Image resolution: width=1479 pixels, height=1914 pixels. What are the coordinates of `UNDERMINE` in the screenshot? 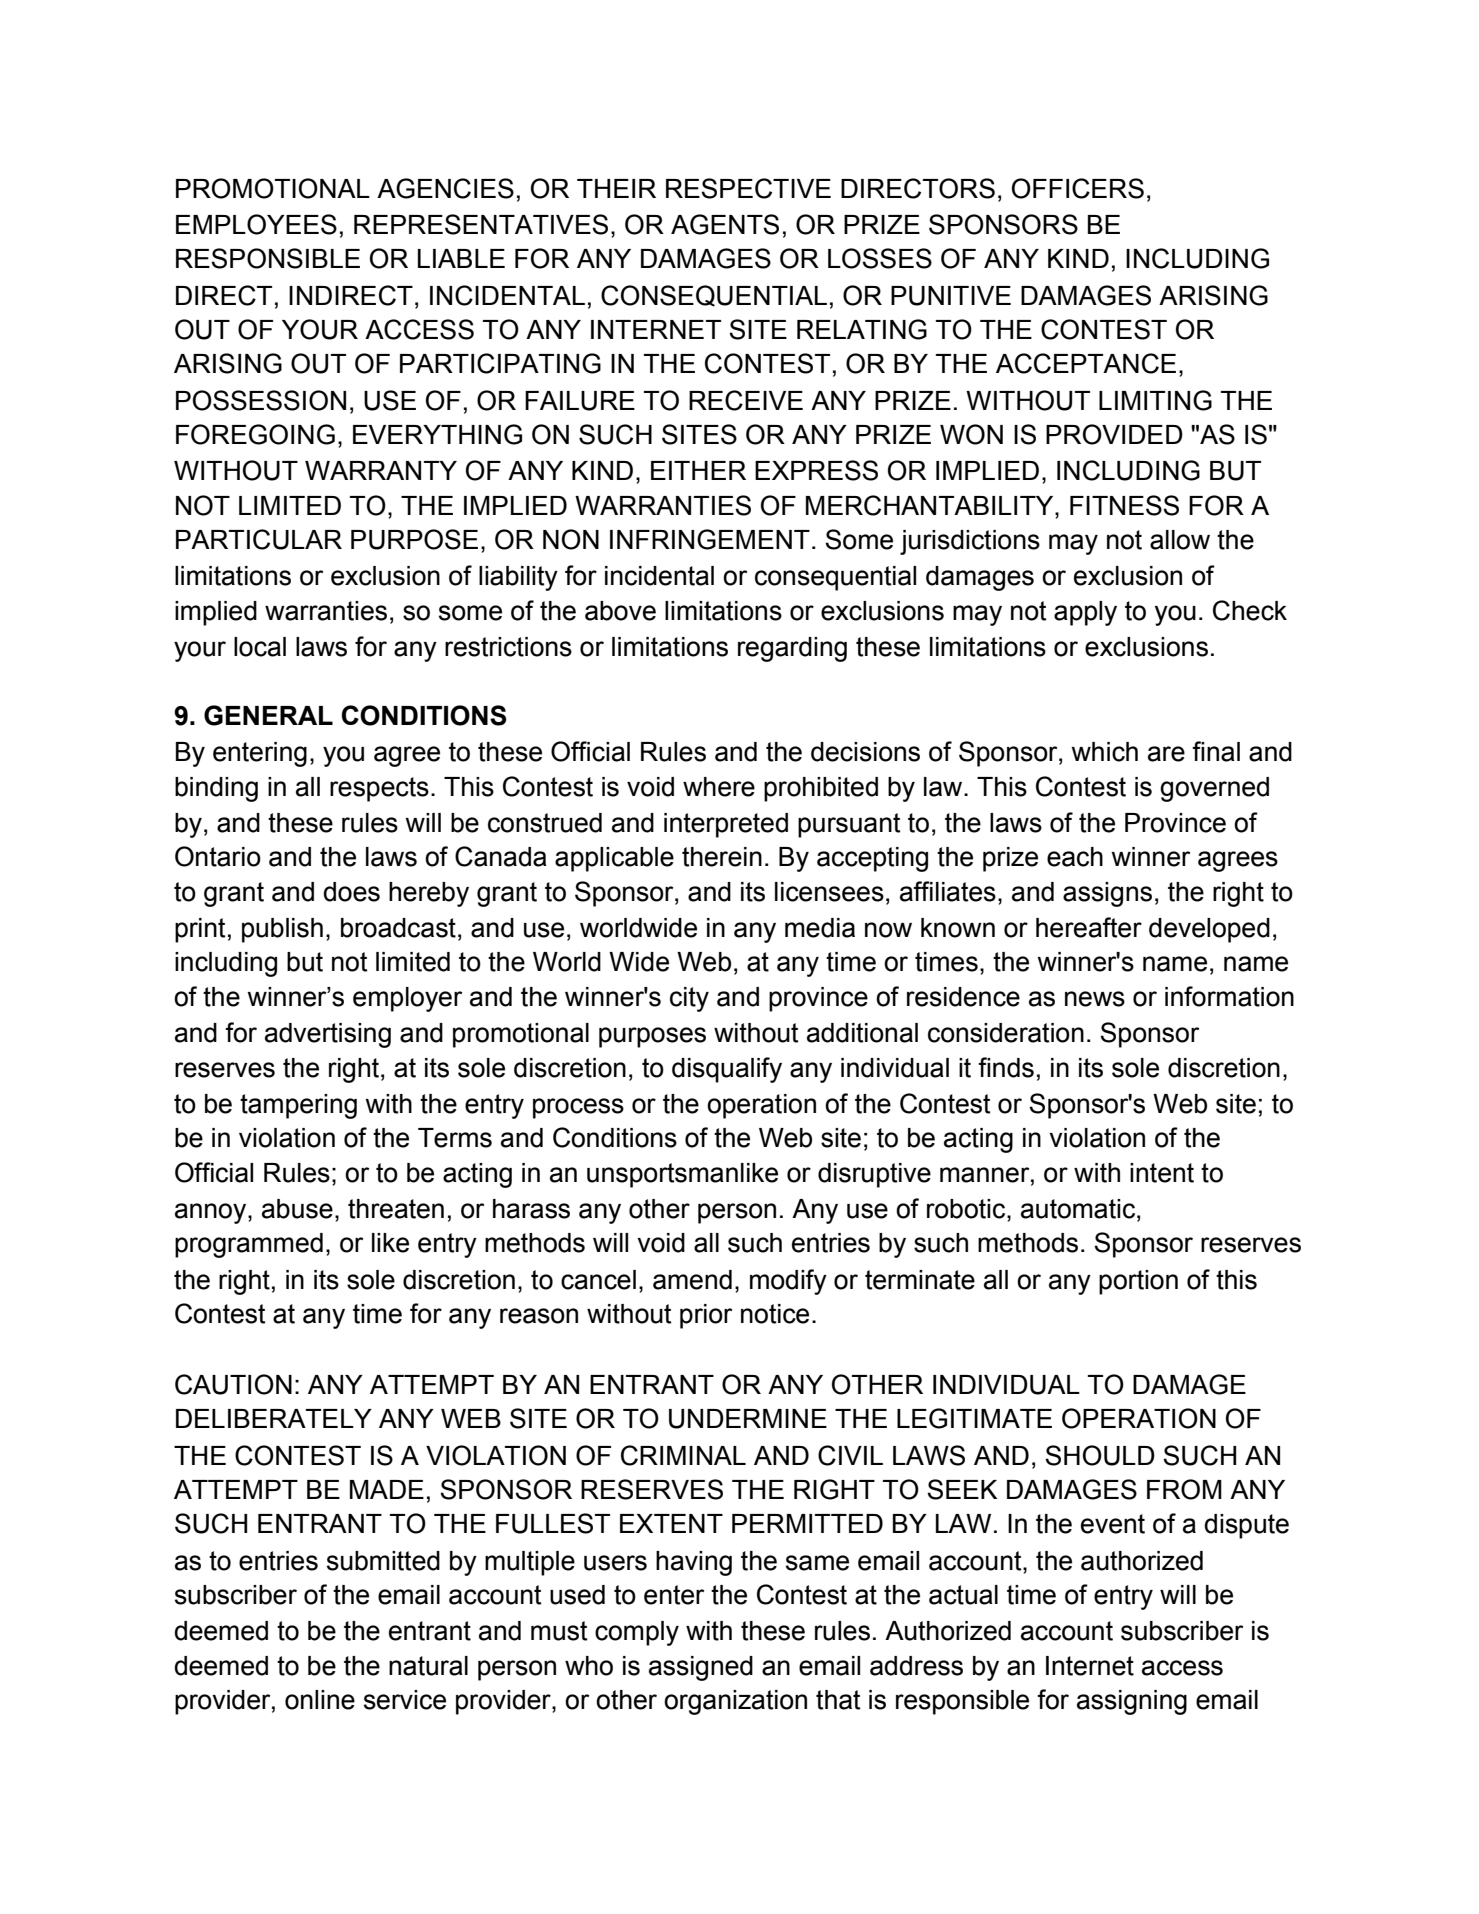 It's located at (748, 1419).
